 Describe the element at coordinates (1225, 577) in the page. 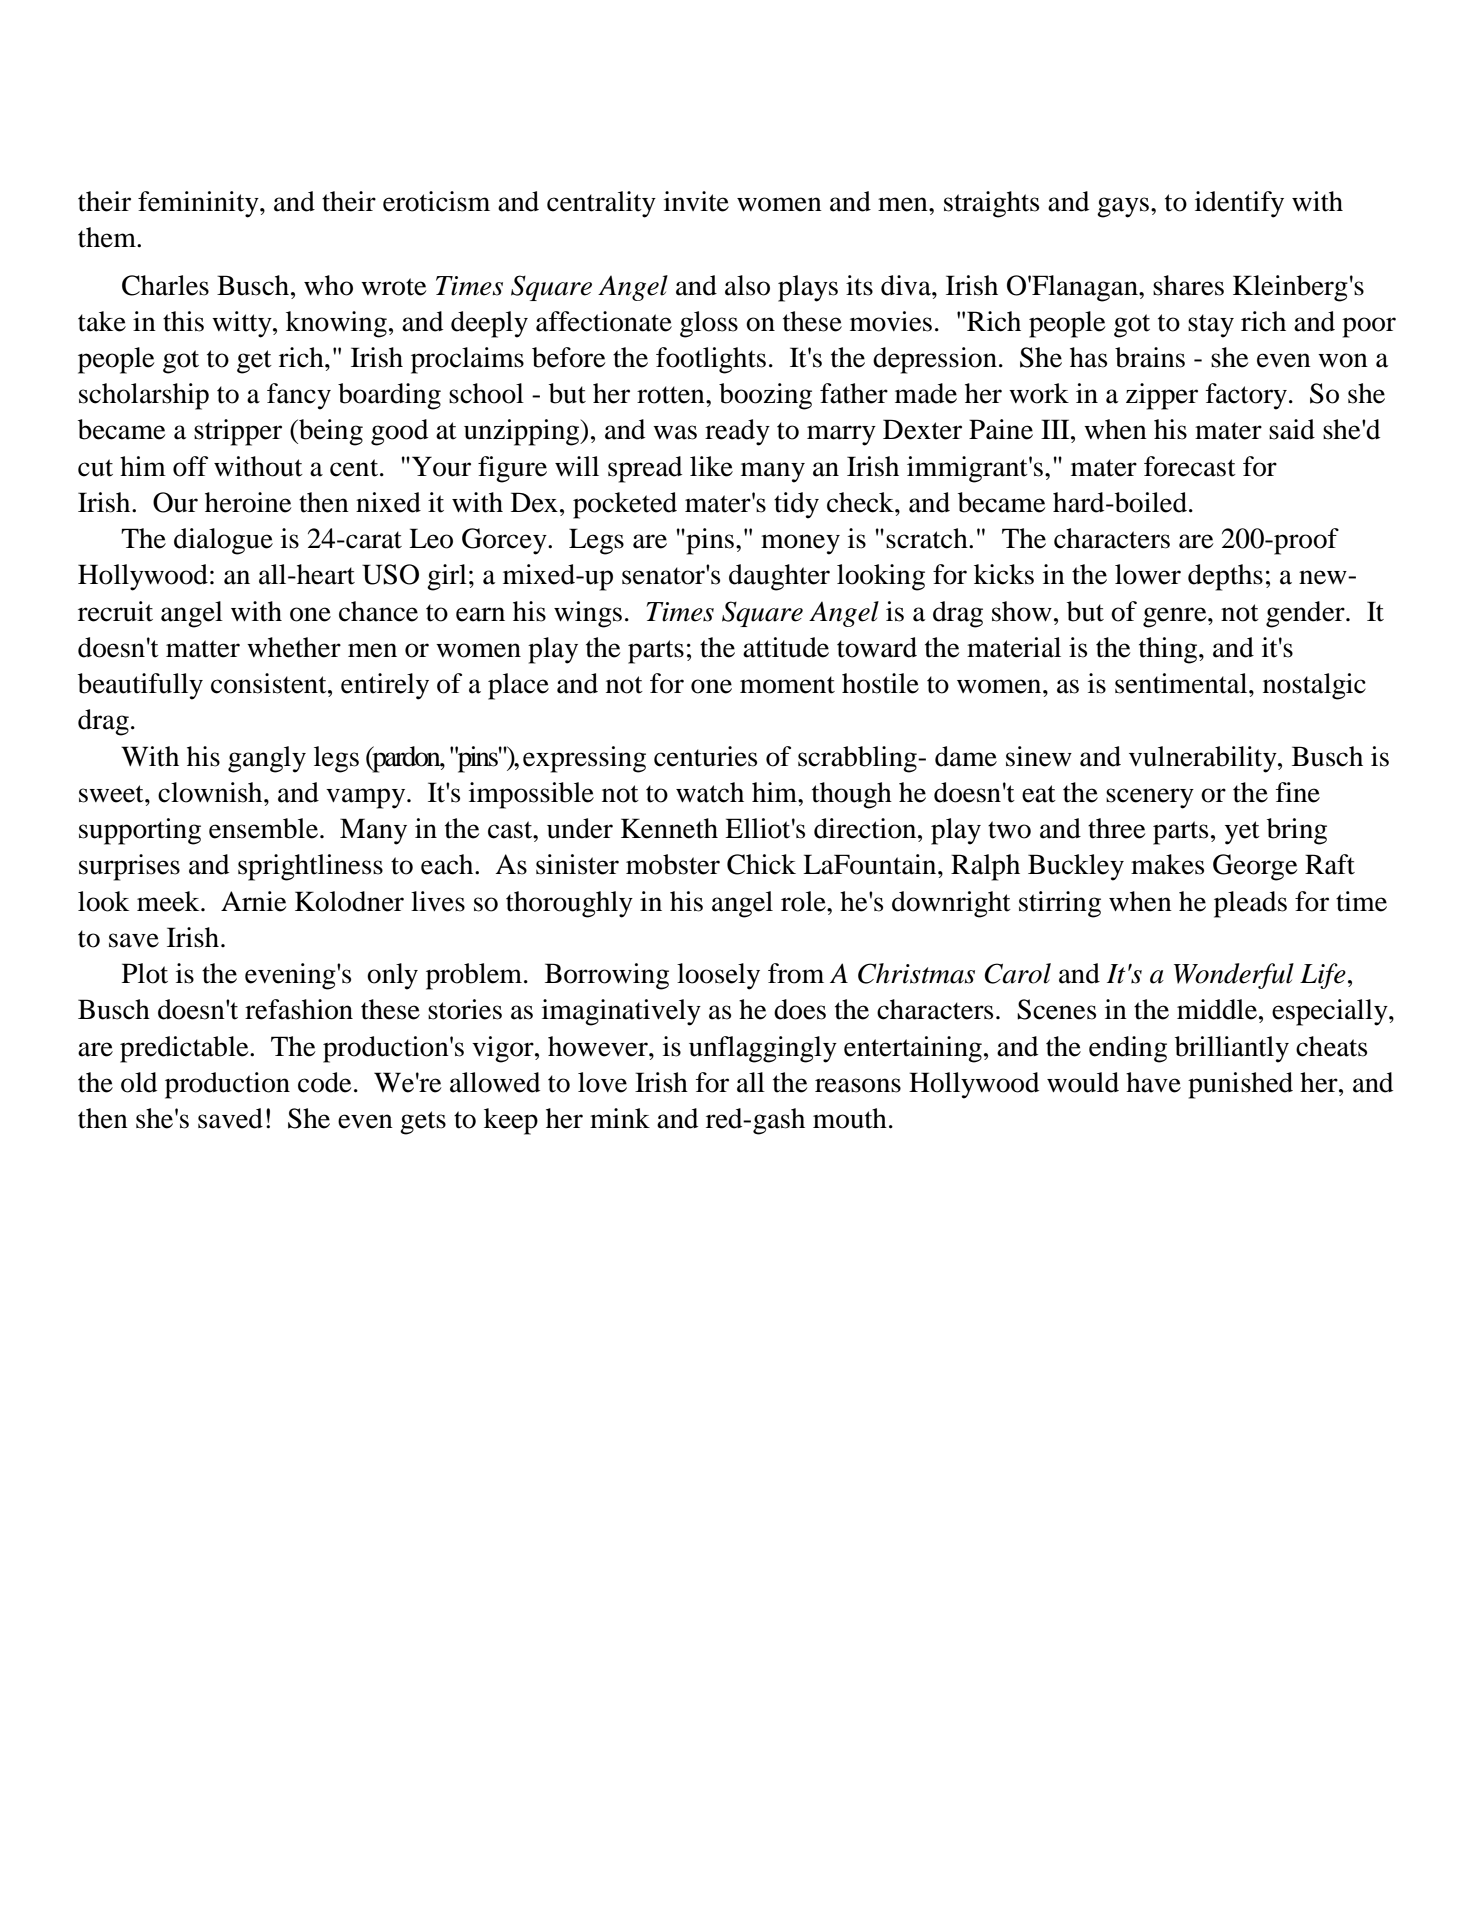

I see `depths` at that location.
